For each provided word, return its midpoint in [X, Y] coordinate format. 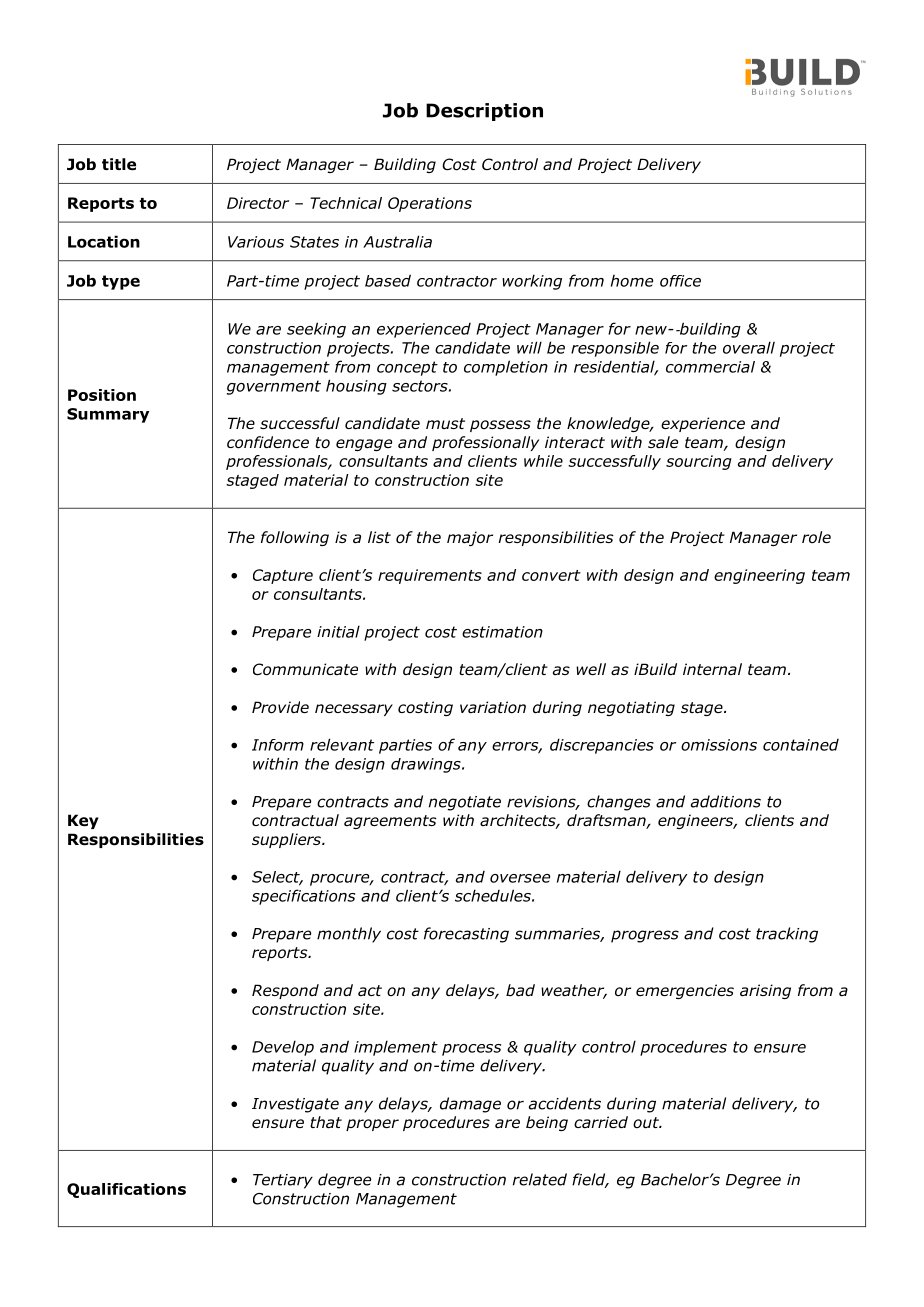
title [119, 164]
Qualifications [126, 1190]
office [680, 281]
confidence [268, 442]
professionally [485, 443]
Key [83, 821]
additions [726, 801]
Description [484, 112]
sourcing [699, 462]
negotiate [465, 803]
